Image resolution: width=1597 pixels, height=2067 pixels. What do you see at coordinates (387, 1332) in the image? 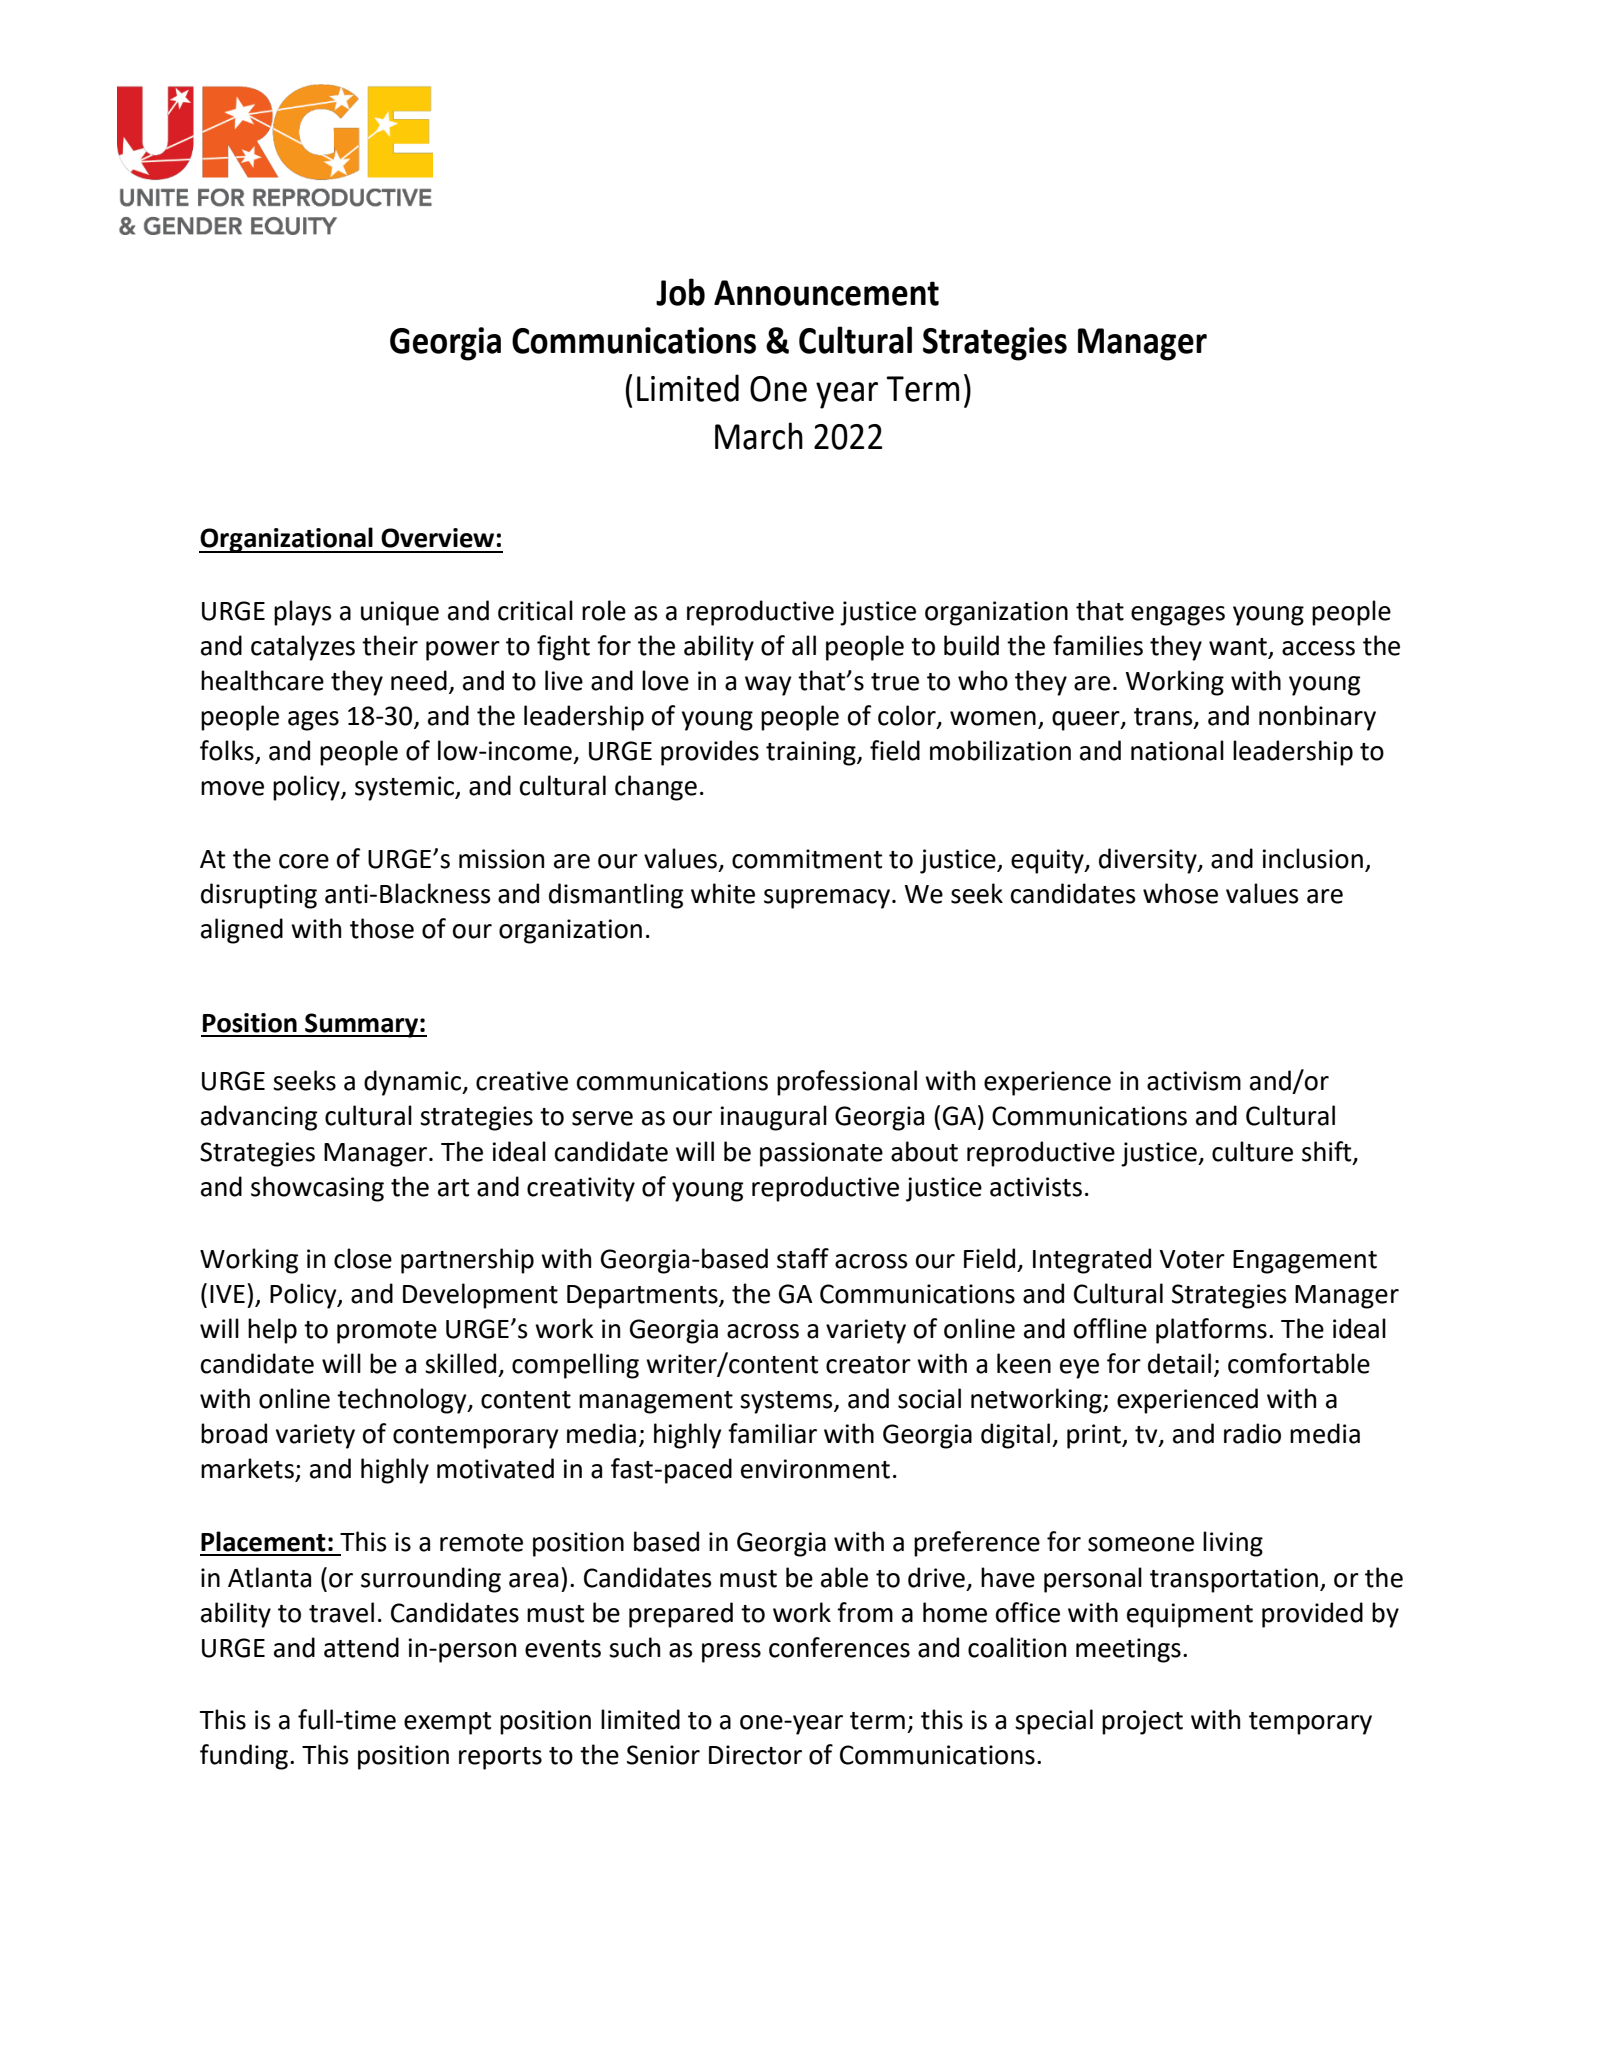
I see `promote` at bounding box center [387, 1332].
